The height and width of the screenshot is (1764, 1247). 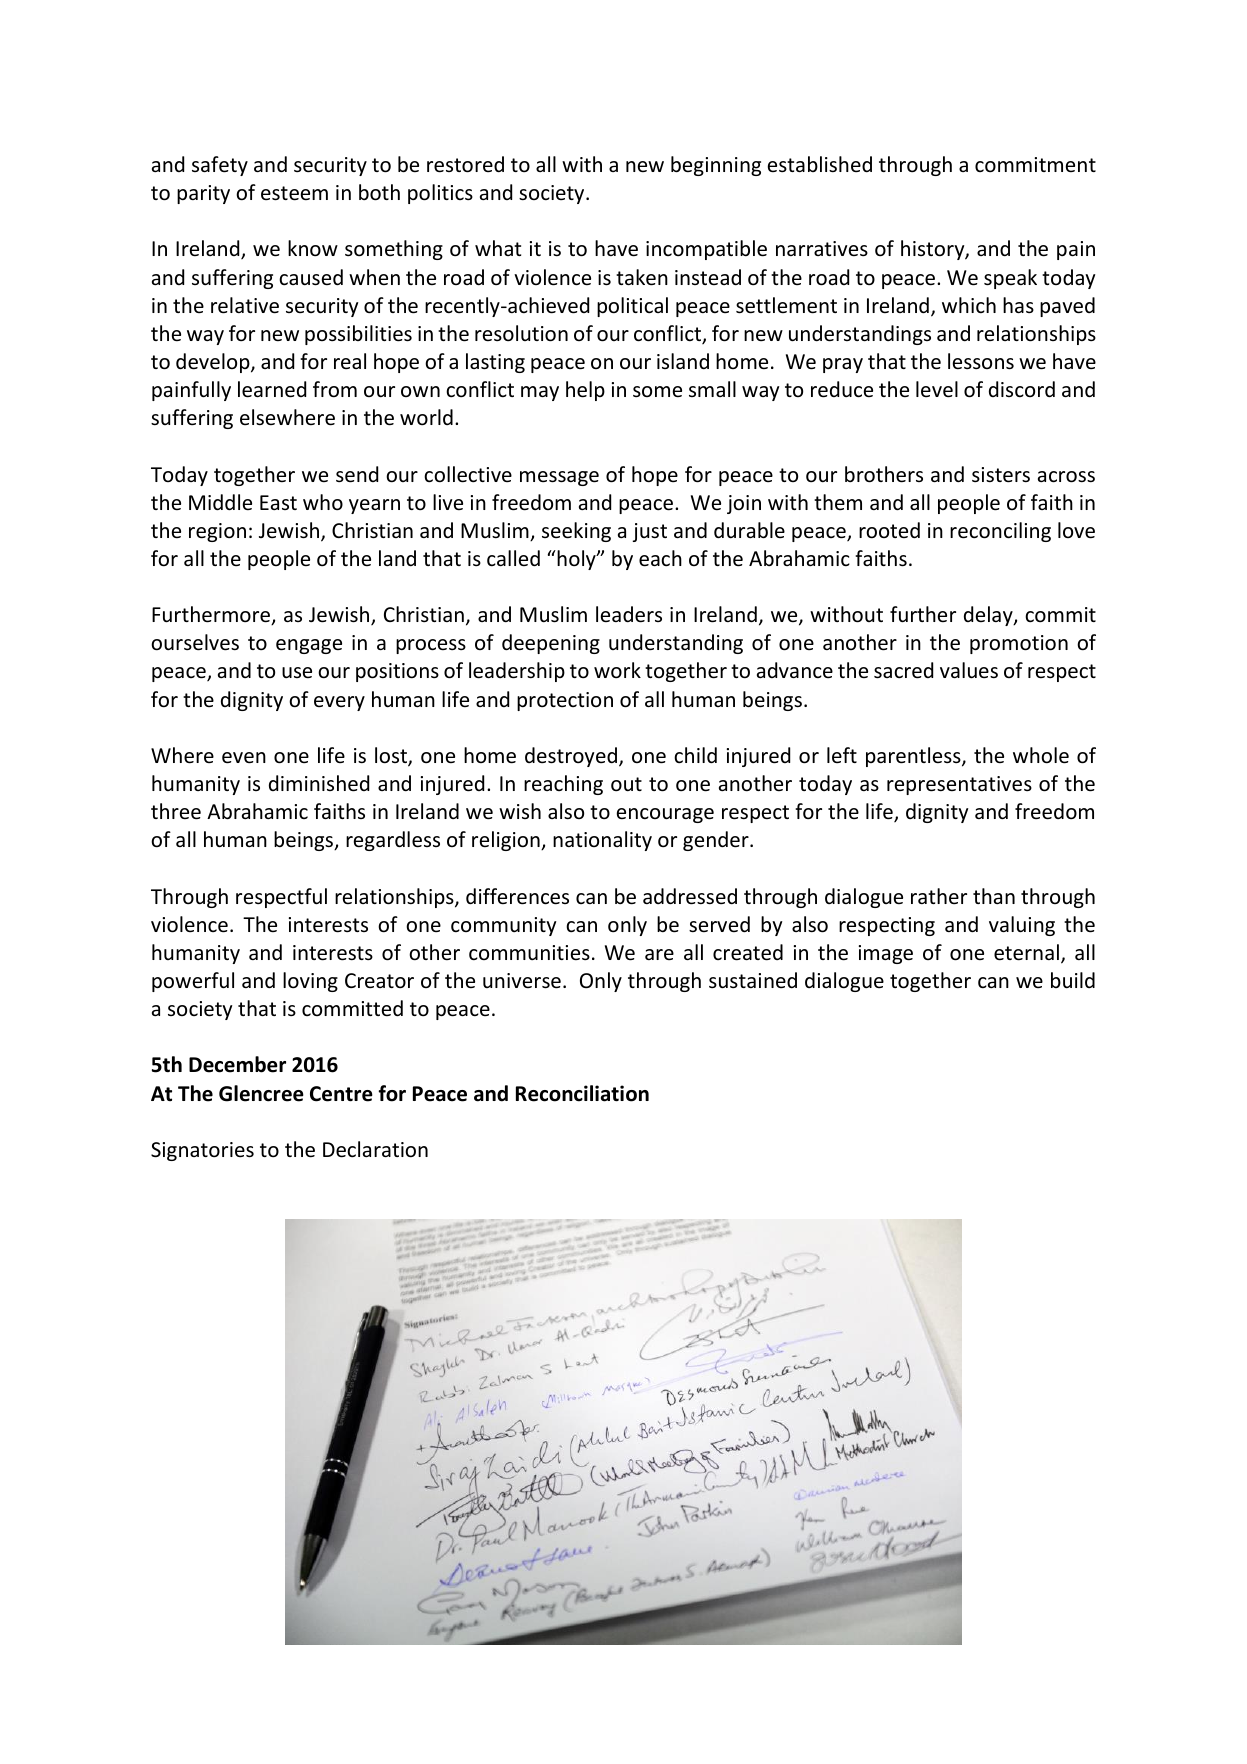 I want to click on Centre, so click(x=341, y=1094).
